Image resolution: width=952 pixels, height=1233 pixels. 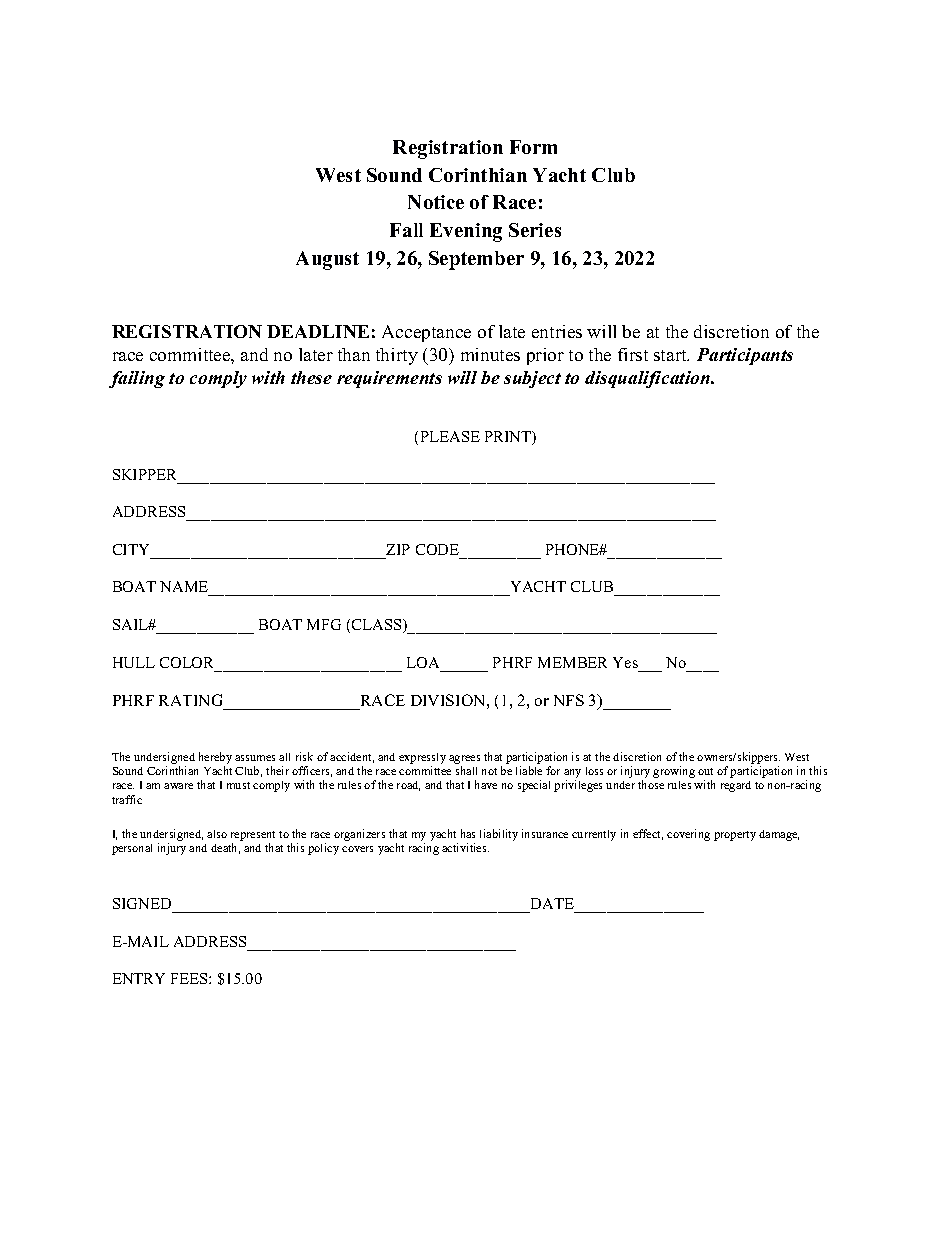 I want to click on FEES, so click(x=190, y=978).
